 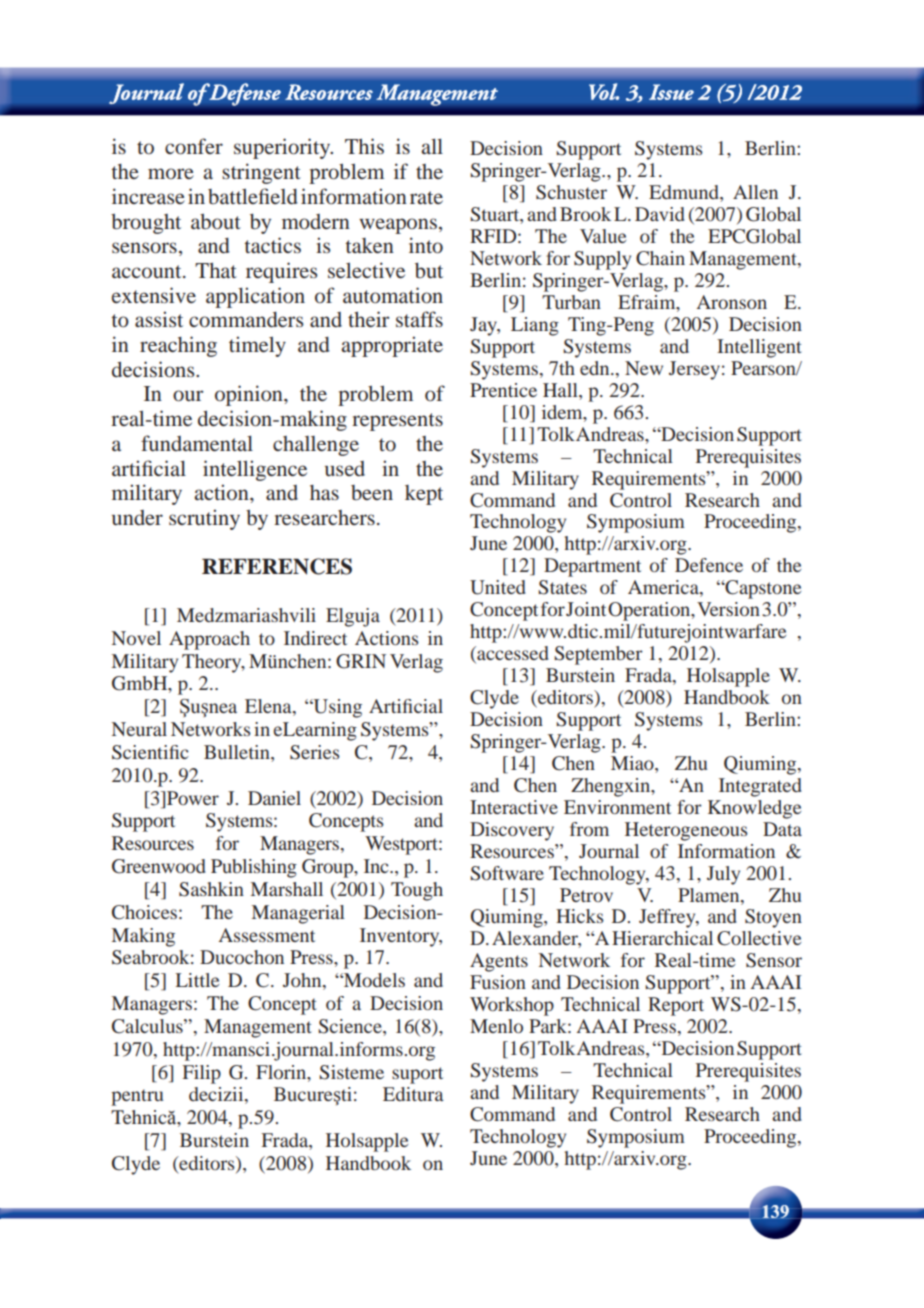 What do you see at coordinates (660, 214) in the image?
I see `David` at bounding box center [660, 214].
